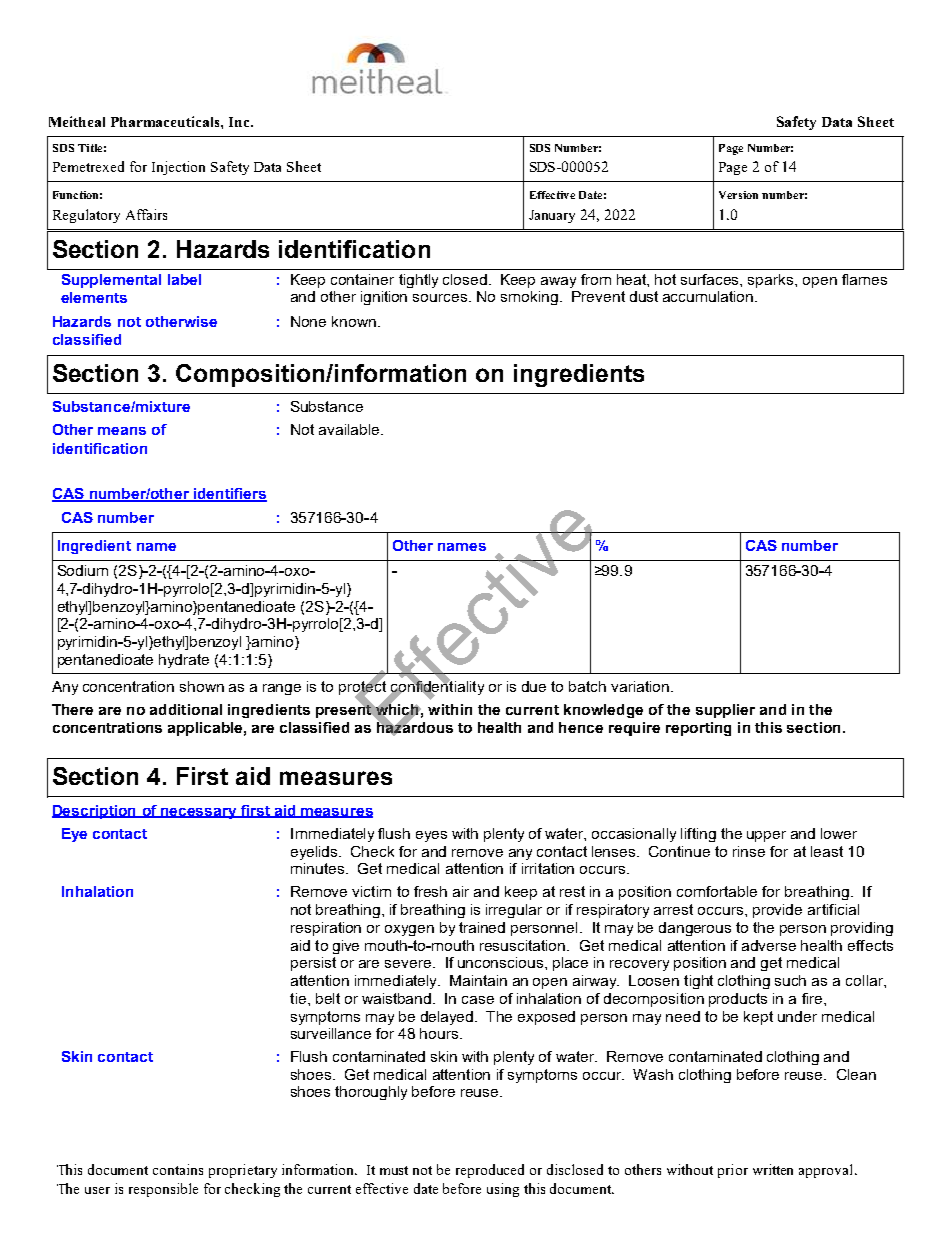 The height and width of the document is (1233, 952). Describe the element at coordinates (552, 216) in the document. I see `January` at that location.
